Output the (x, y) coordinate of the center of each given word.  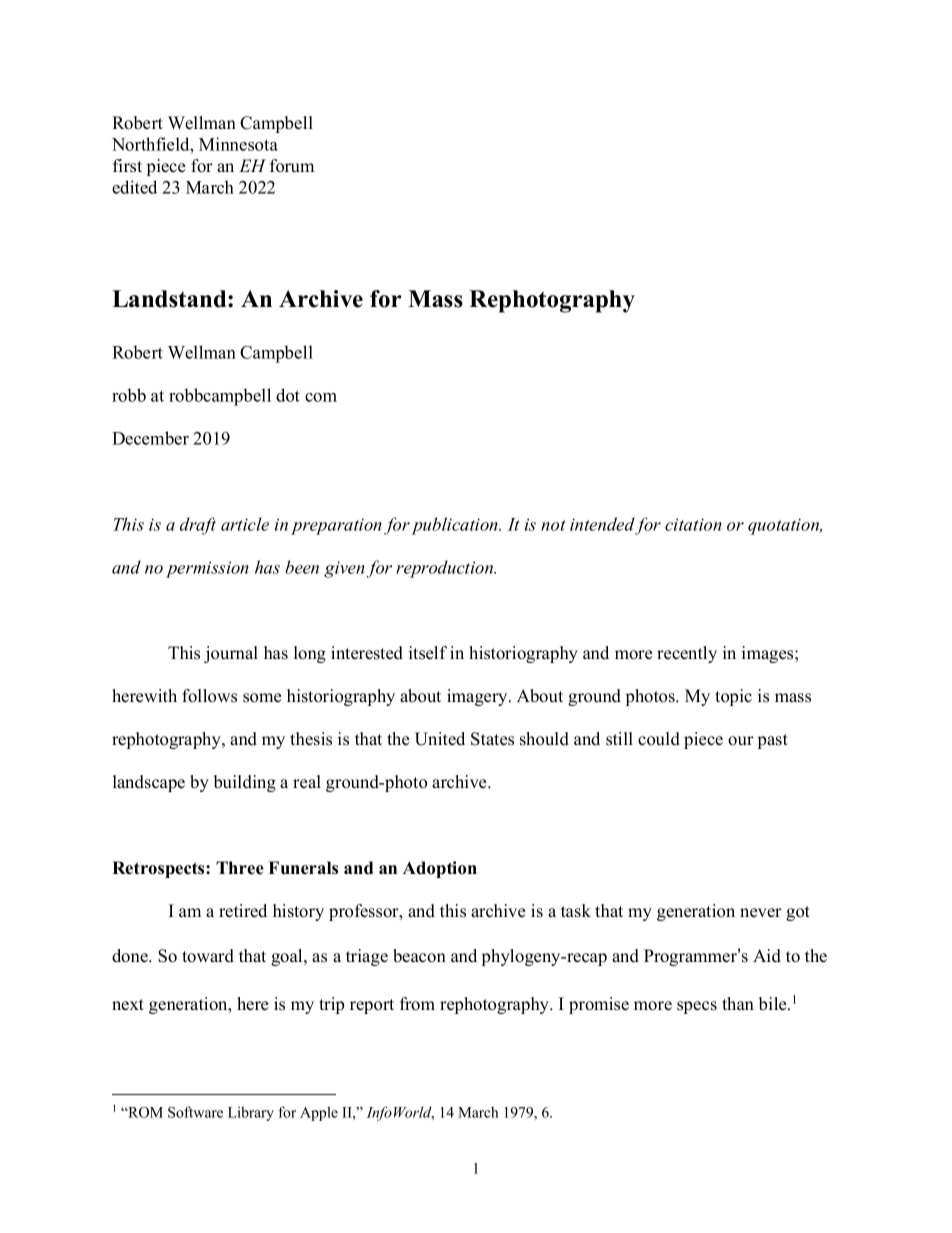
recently (687, 654)
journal (231, 654)
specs (697, 1007)
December (150, 438)
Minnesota (238, 144)
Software (195, 1112)
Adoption (440, 869)
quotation (785, 526)
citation (693, 524)
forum (292, 166)
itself (428, 653)
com (321, 397)
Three (240, 868)
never (761, 913)
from (417, 1004)
